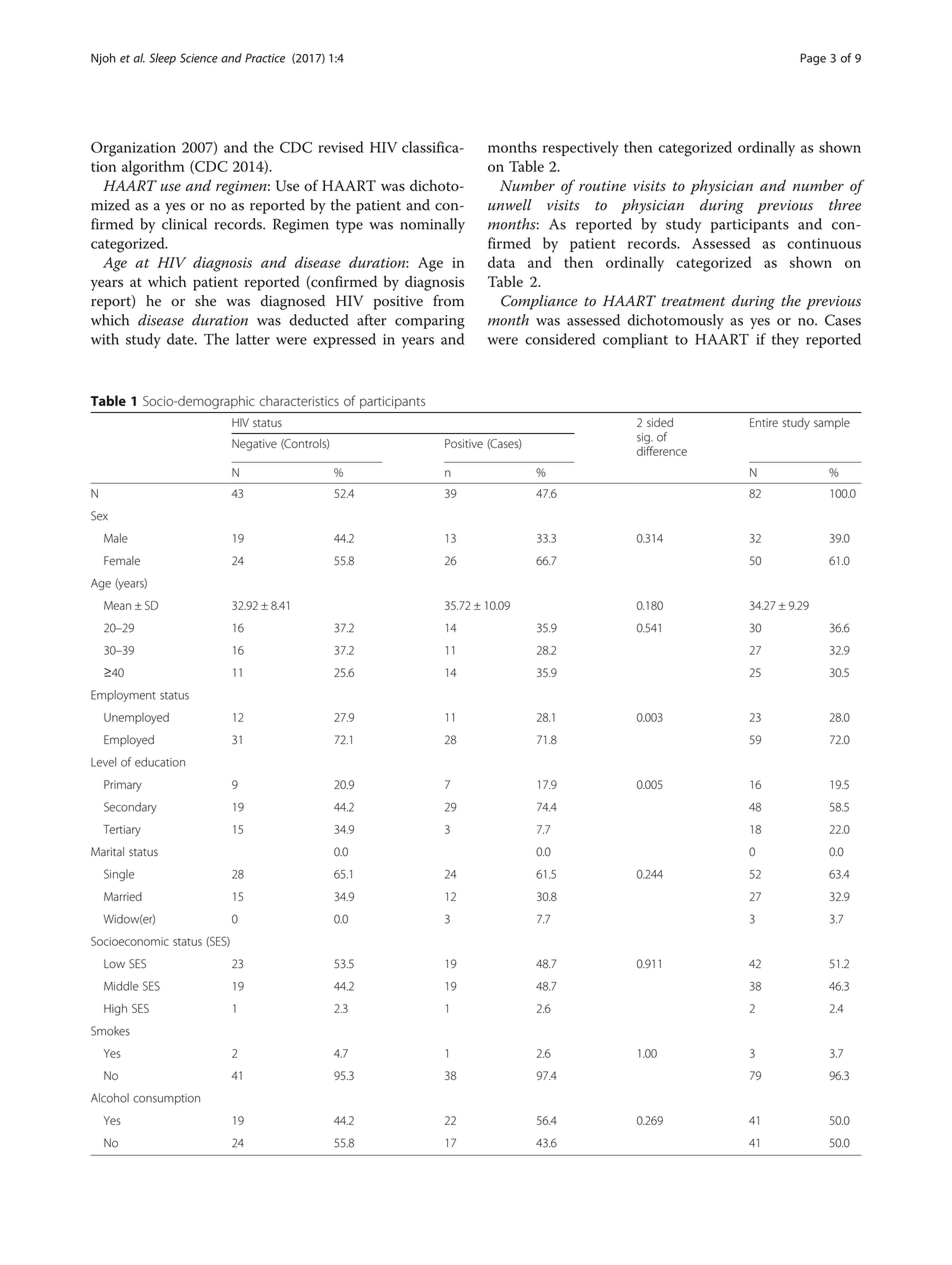 The height and width of the screenshot is (1265, 952). What do you see at coordinates (430, 322) in the screenshot?
I see `comparing` at bounding box center [430, 322].
